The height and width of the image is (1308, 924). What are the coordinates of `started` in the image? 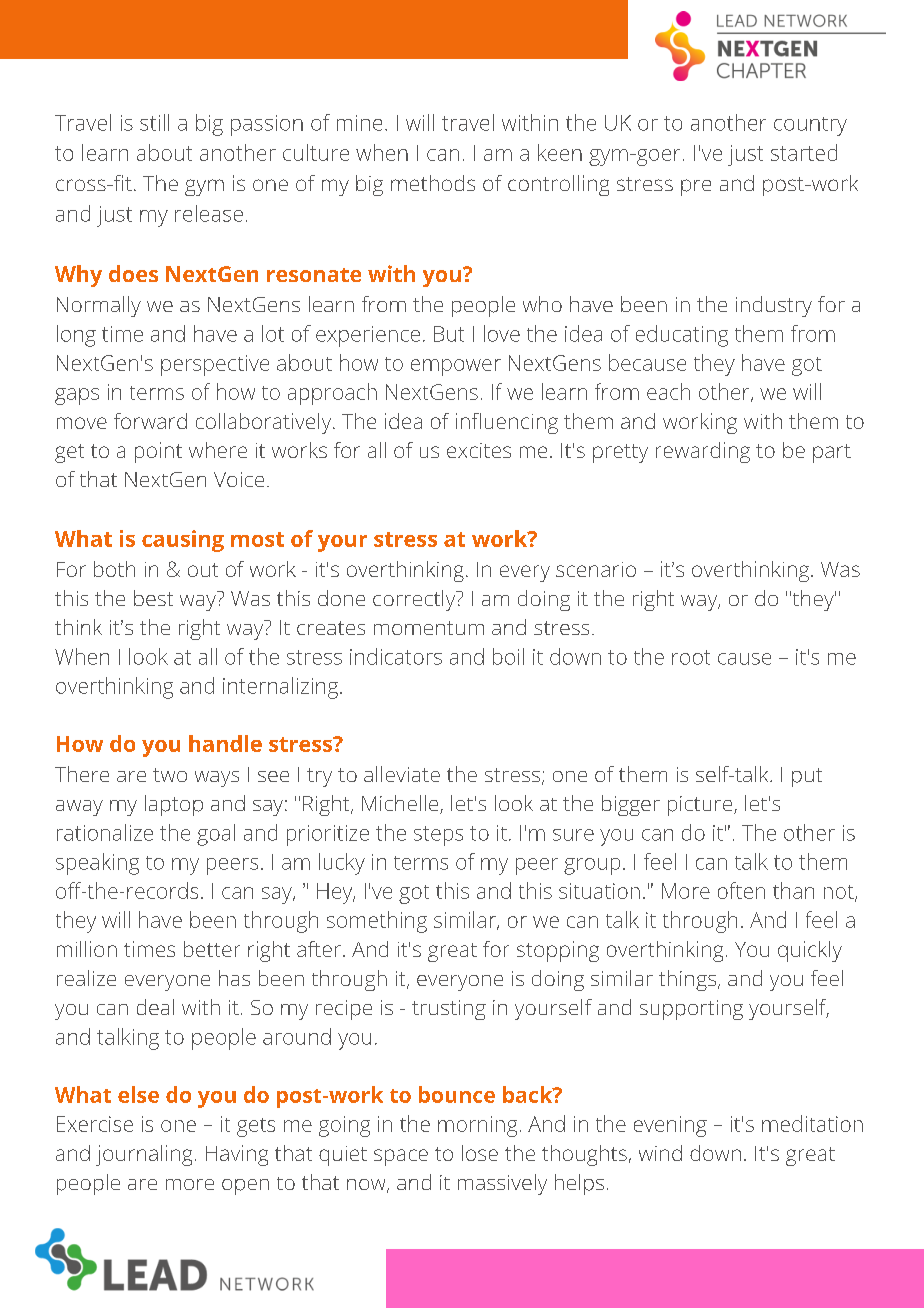 It's located at (804, 152).
